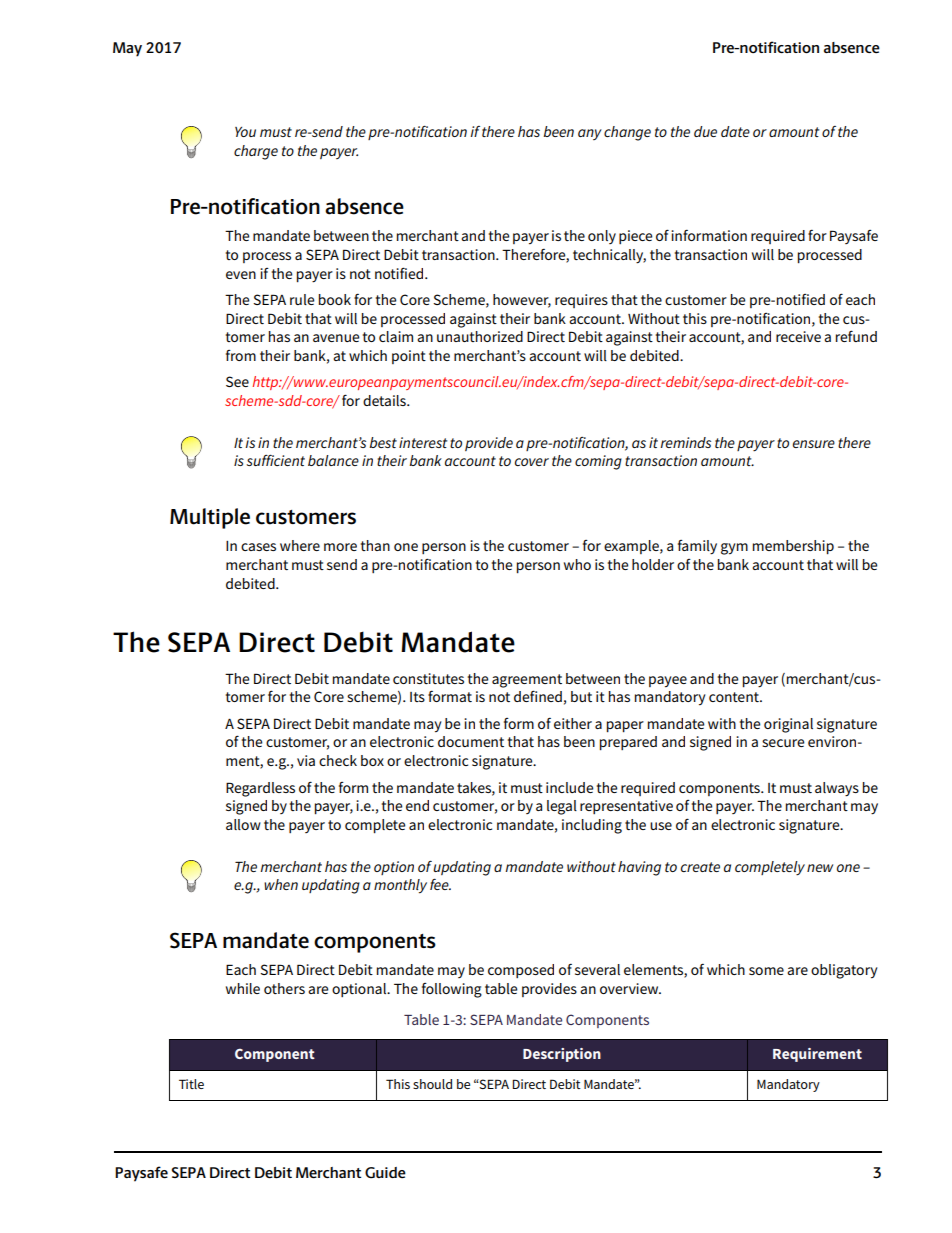 The width and height of the screenshot is (952, 1233). Describe the element at coordinates (705, 131) in the screenshot. I see `due` at that location.
